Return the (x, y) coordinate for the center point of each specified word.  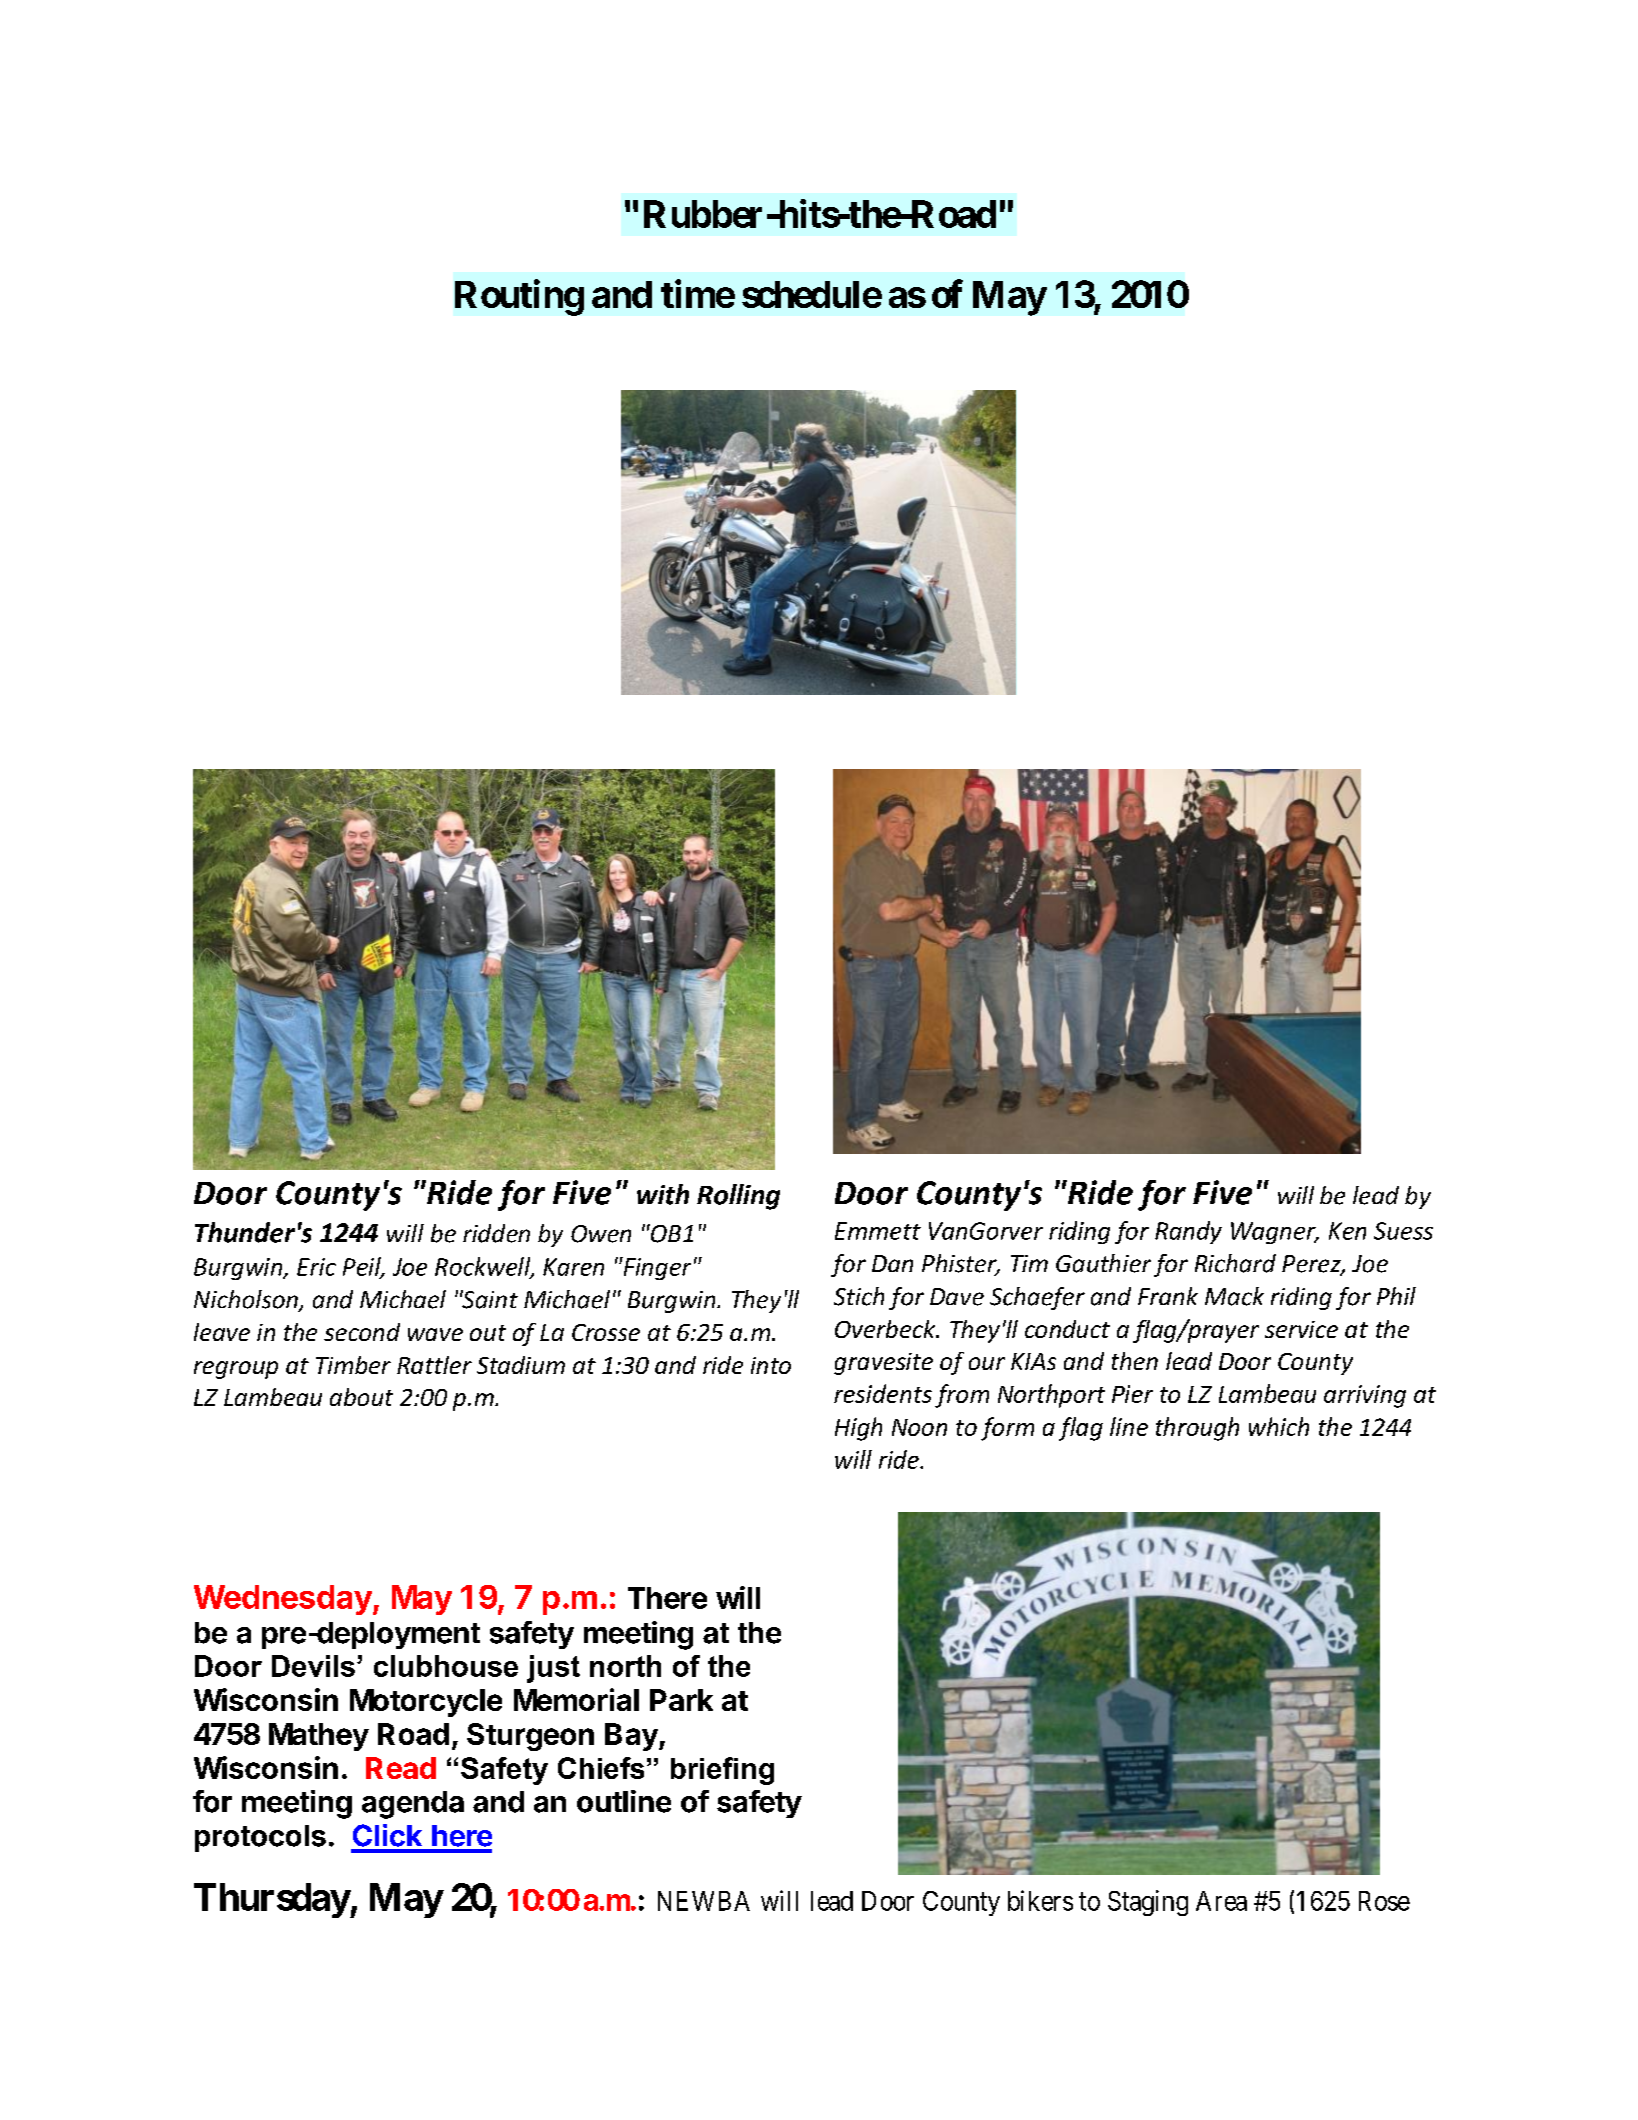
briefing (722, 1771)
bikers (1040, 1900)
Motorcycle (426, 1703)
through (1197, 1429)
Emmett (878, 1231)
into (771, 1365)
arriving (1365, 1396)
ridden (496, 1233)
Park (681, 1700)
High (858, 1429)
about (361, 1397)
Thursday (272, 1900)
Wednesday (284, 1600)
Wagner (1274, 1233)
